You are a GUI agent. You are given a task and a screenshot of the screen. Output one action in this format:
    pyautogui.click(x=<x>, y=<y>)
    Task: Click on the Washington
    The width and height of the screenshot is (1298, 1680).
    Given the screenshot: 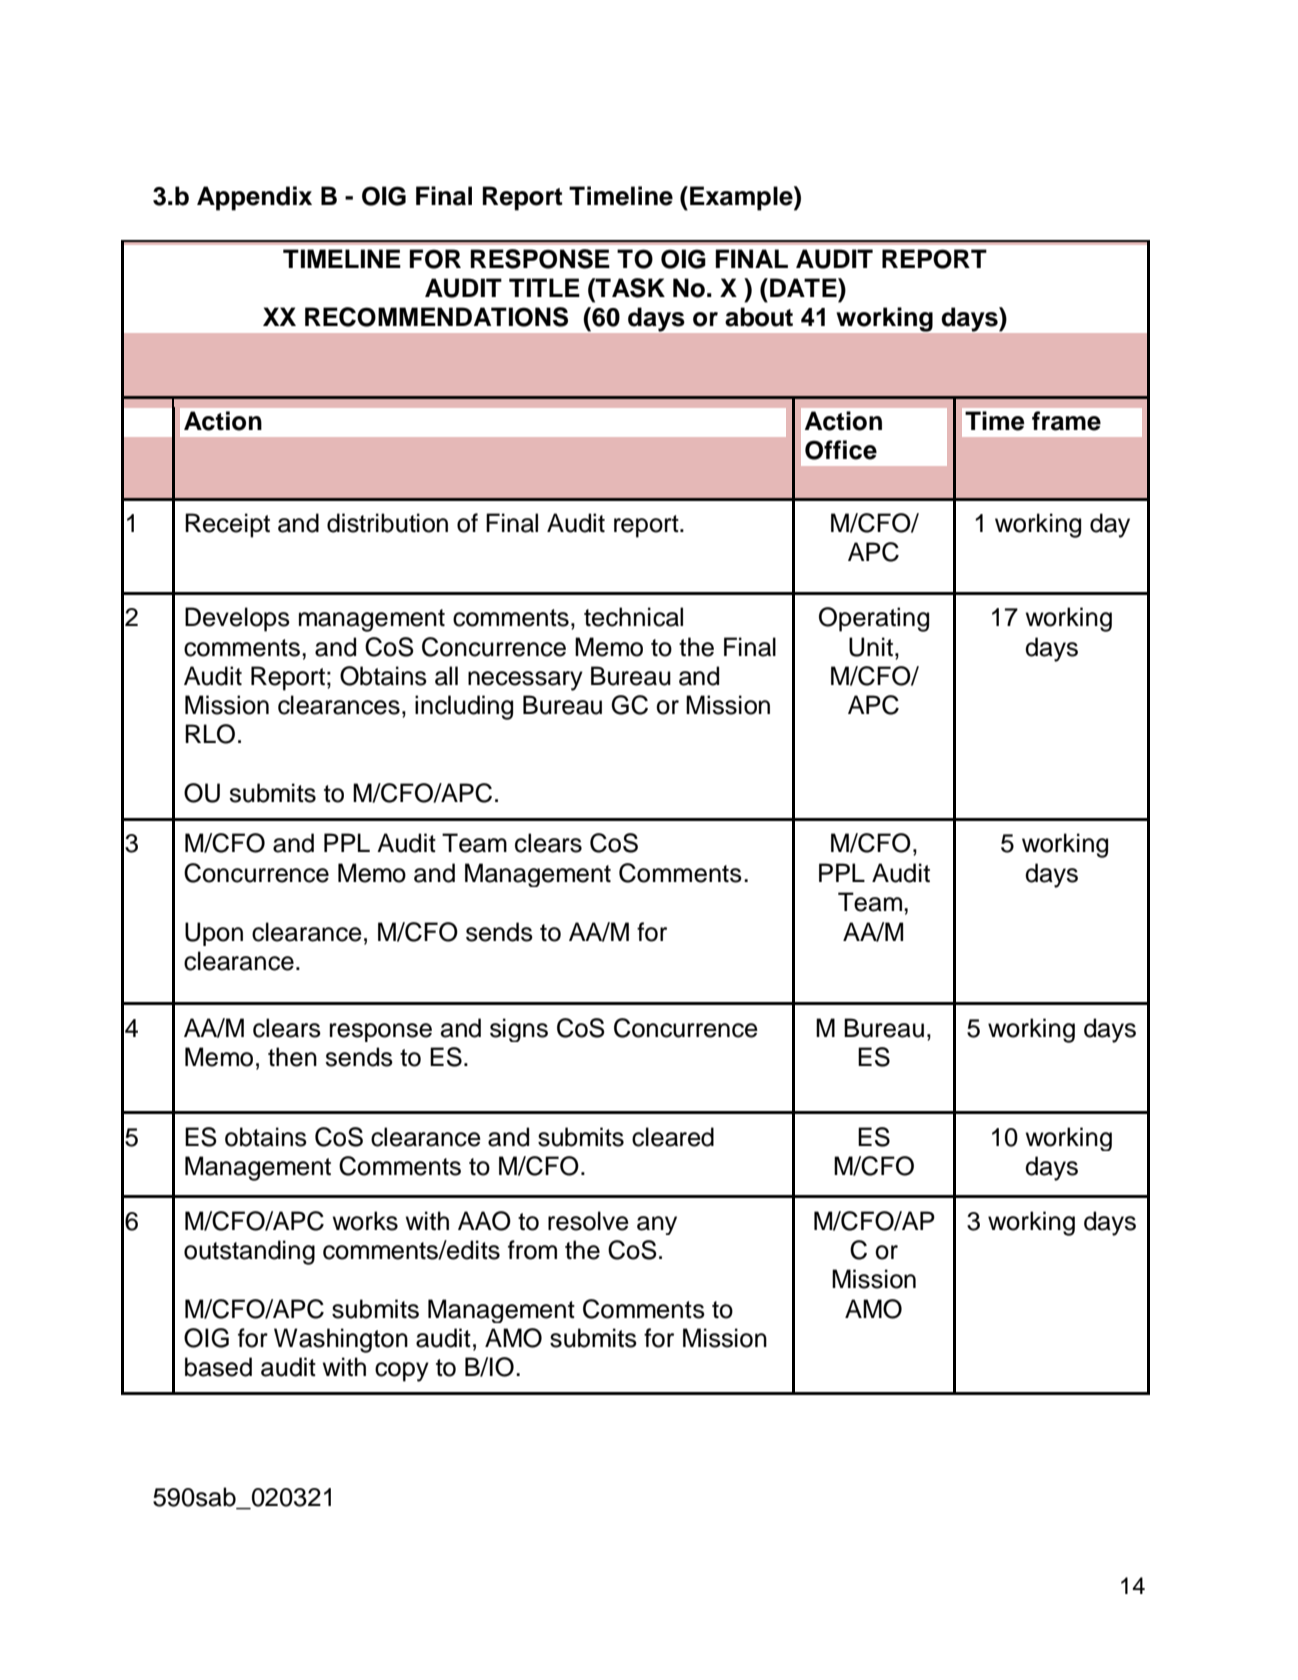 What is the action you would take?
    pyautogui.click(x=341, y=1340)
